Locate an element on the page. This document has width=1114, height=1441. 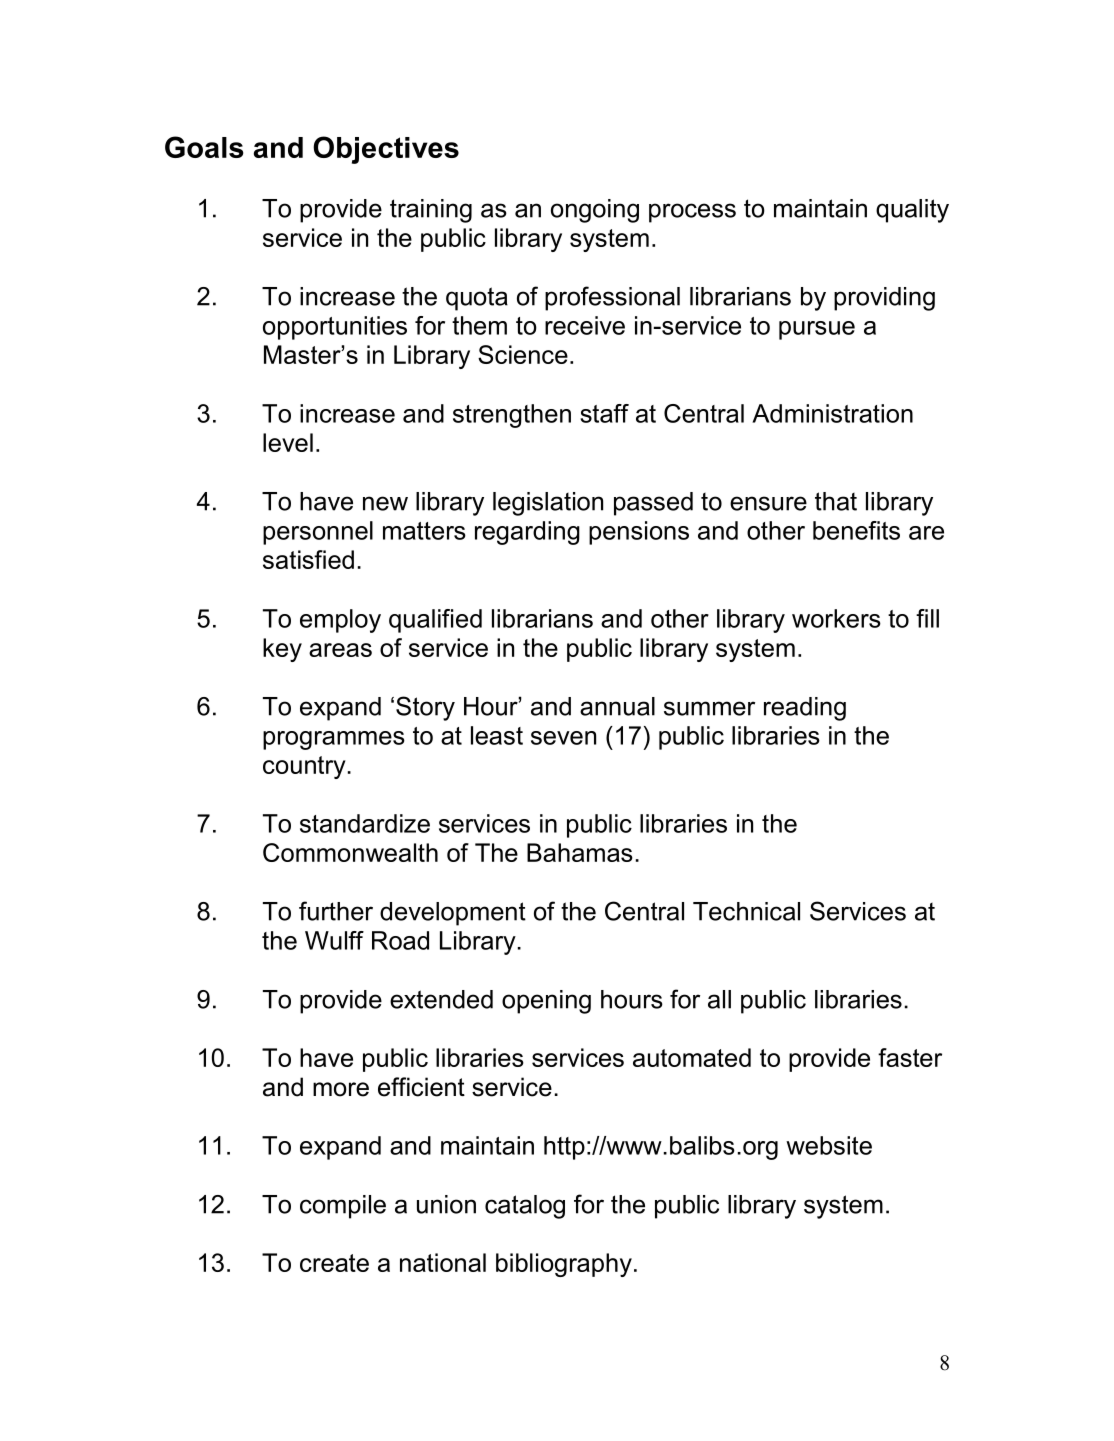
ongoing is located at coordinates (595, 211).
